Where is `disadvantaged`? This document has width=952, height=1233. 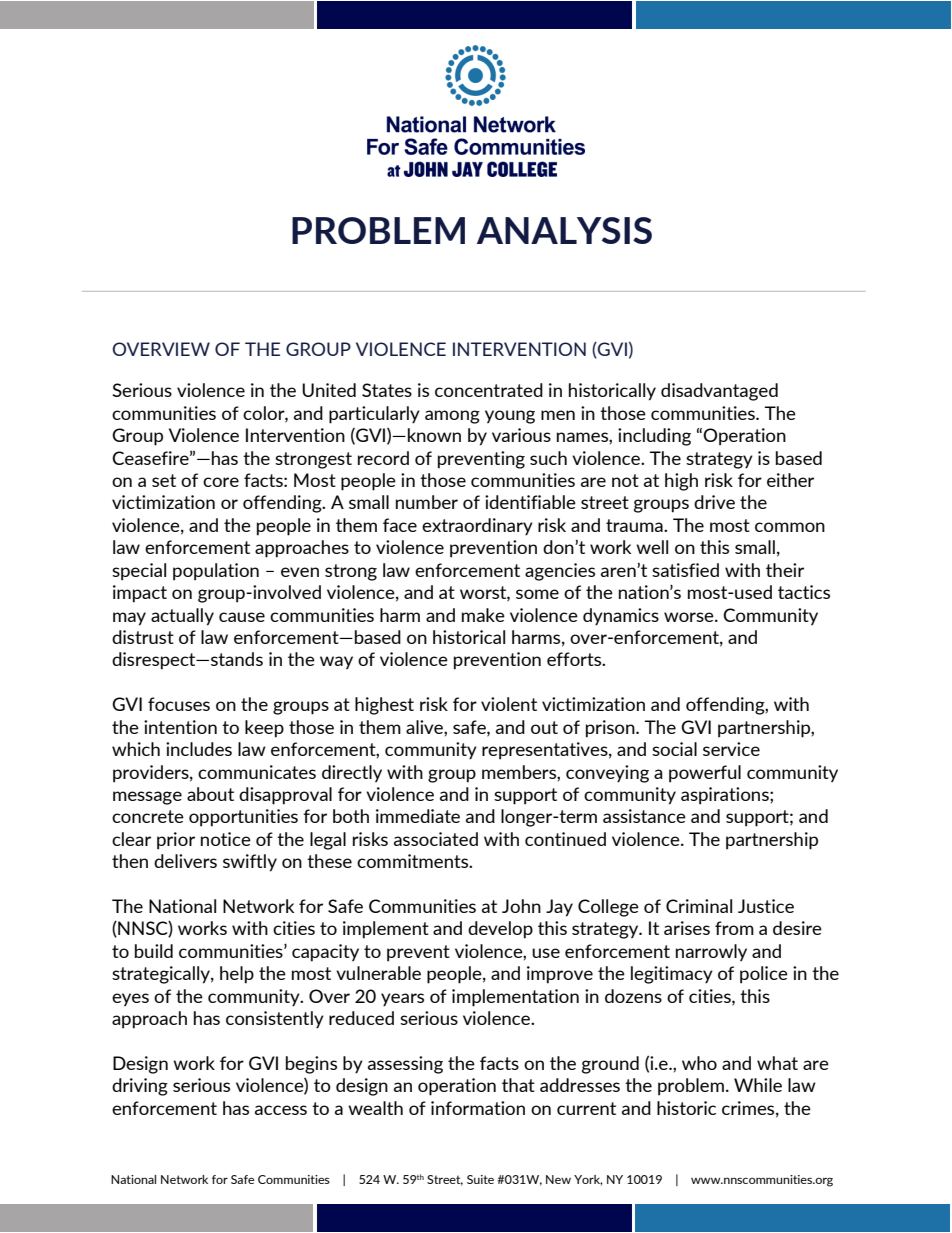
disadvantaged is located at coordinates (719, 392).
